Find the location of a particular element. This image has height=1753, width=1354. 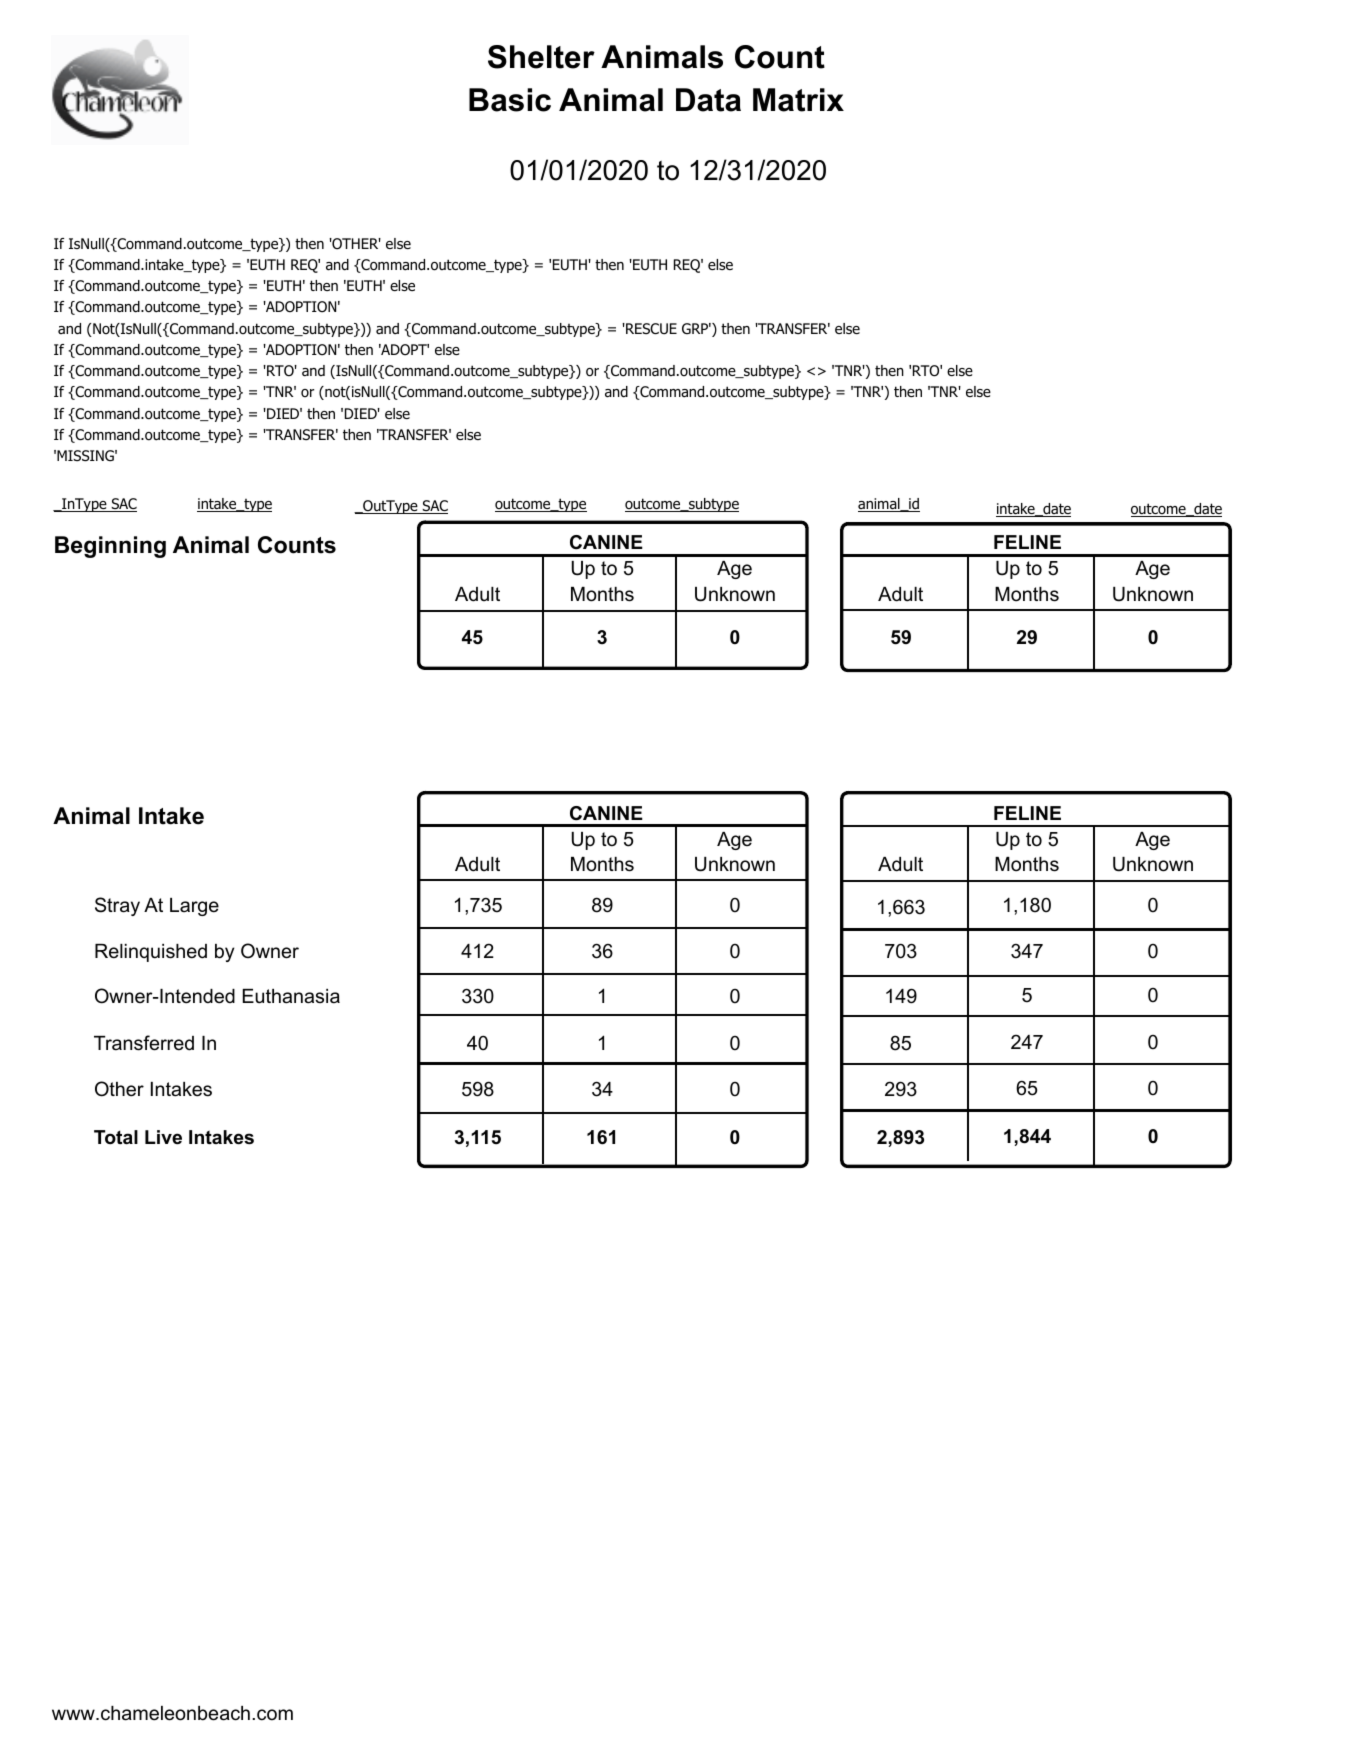

Beginning is located at coordinates (110, 547).
